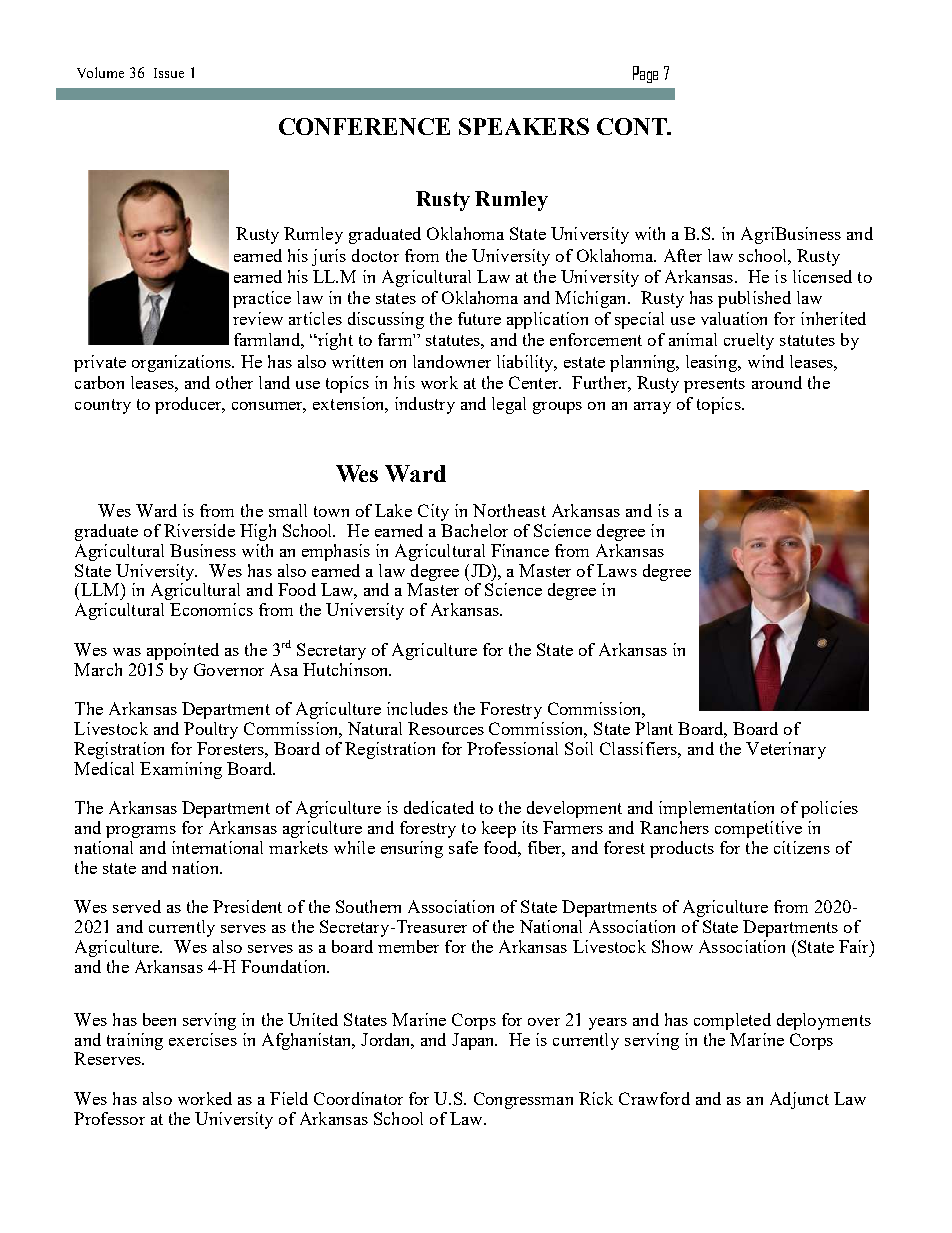  I want to click on Congressman, so click(523, 1100).
